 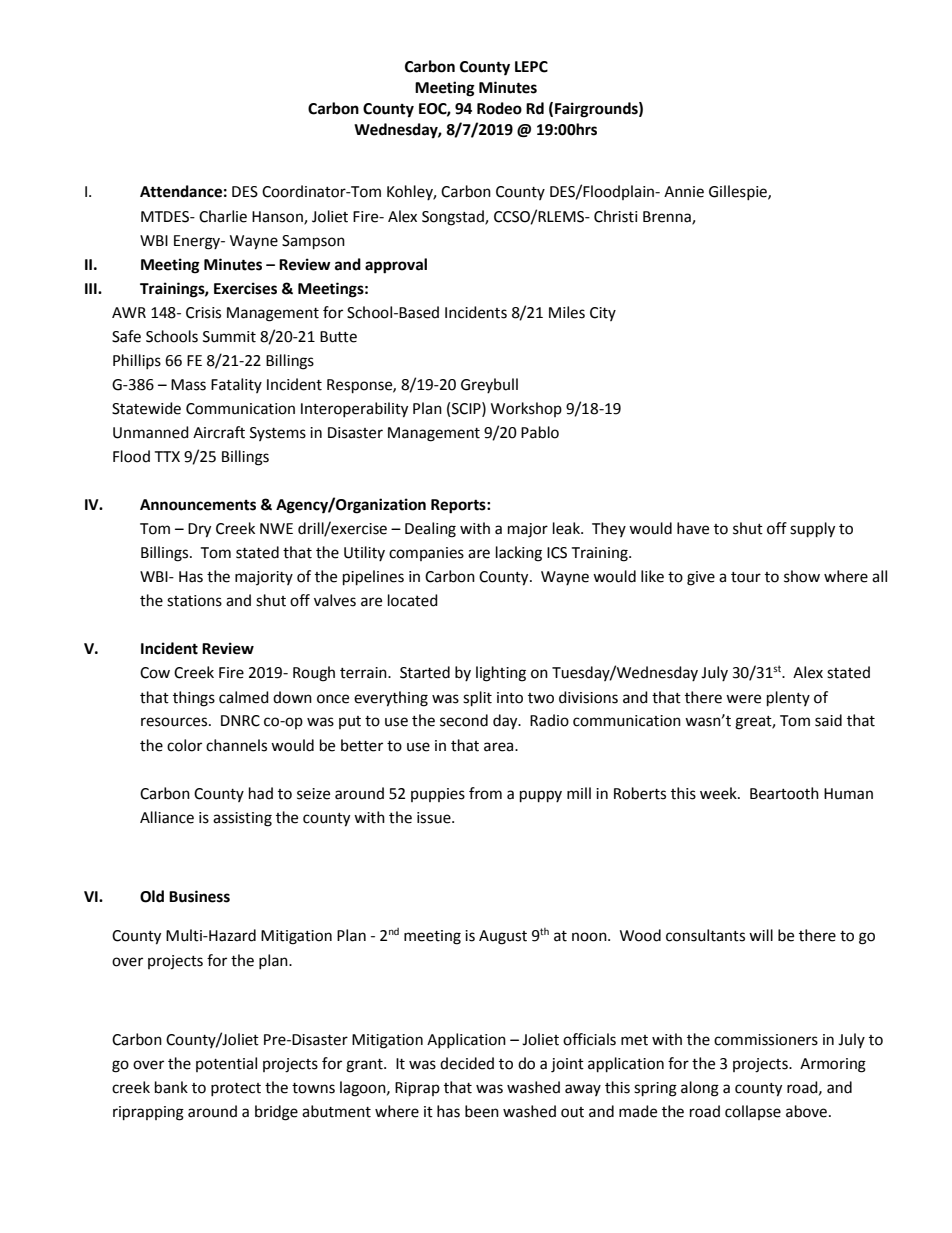 I want to click on Pablo, so click(x=540, y=432).
